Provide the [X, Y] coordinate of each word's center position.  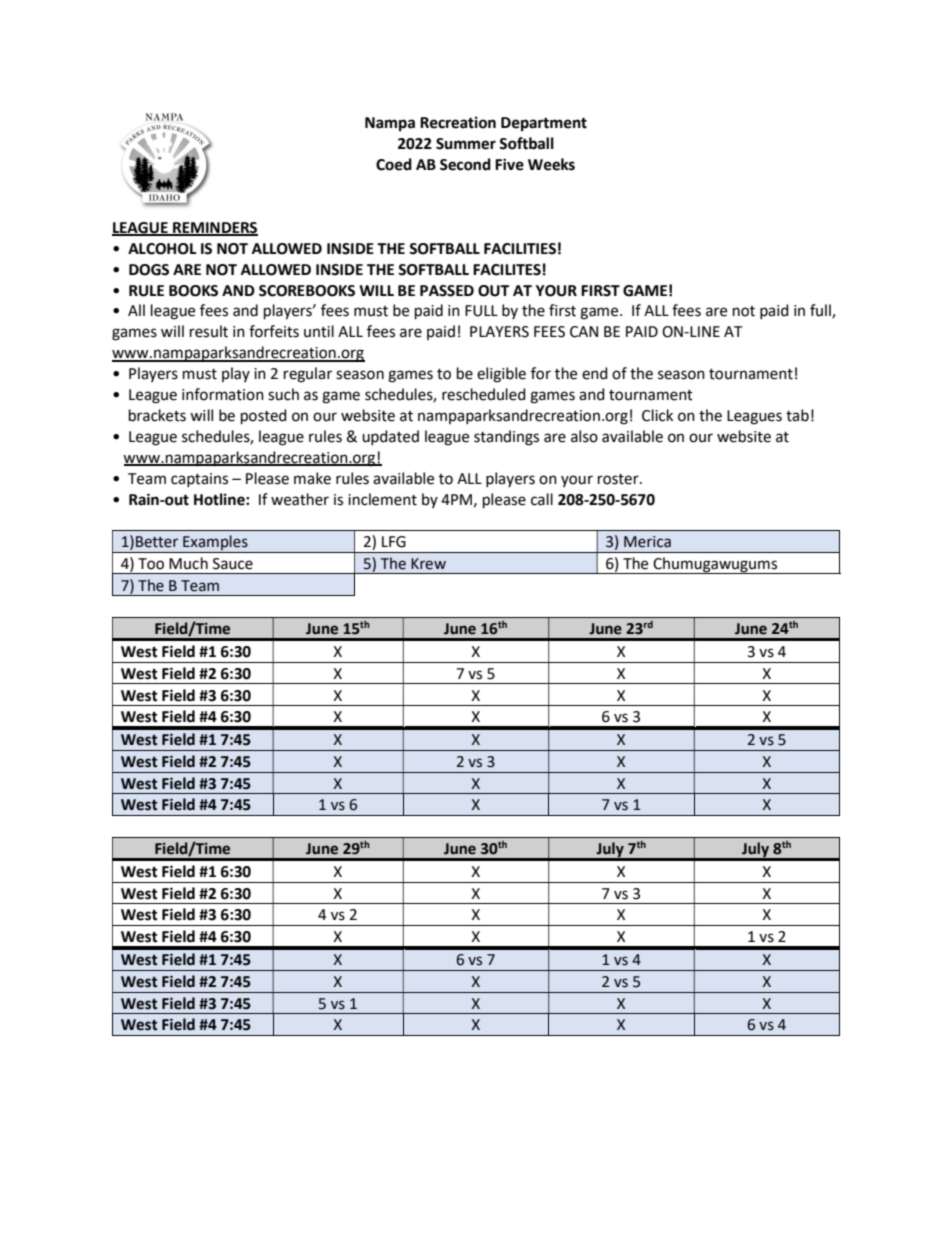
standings [506, 438]
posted [264, 416]
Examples [215, 544]
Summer [466, 144]
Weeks [551, 164]
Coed [394, 164]
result [209, 331]
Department [544, 124]
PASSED [447, 291]
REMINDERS [214, 228]
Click [657, 415]
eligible [501, 375]
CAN [584, 332]
